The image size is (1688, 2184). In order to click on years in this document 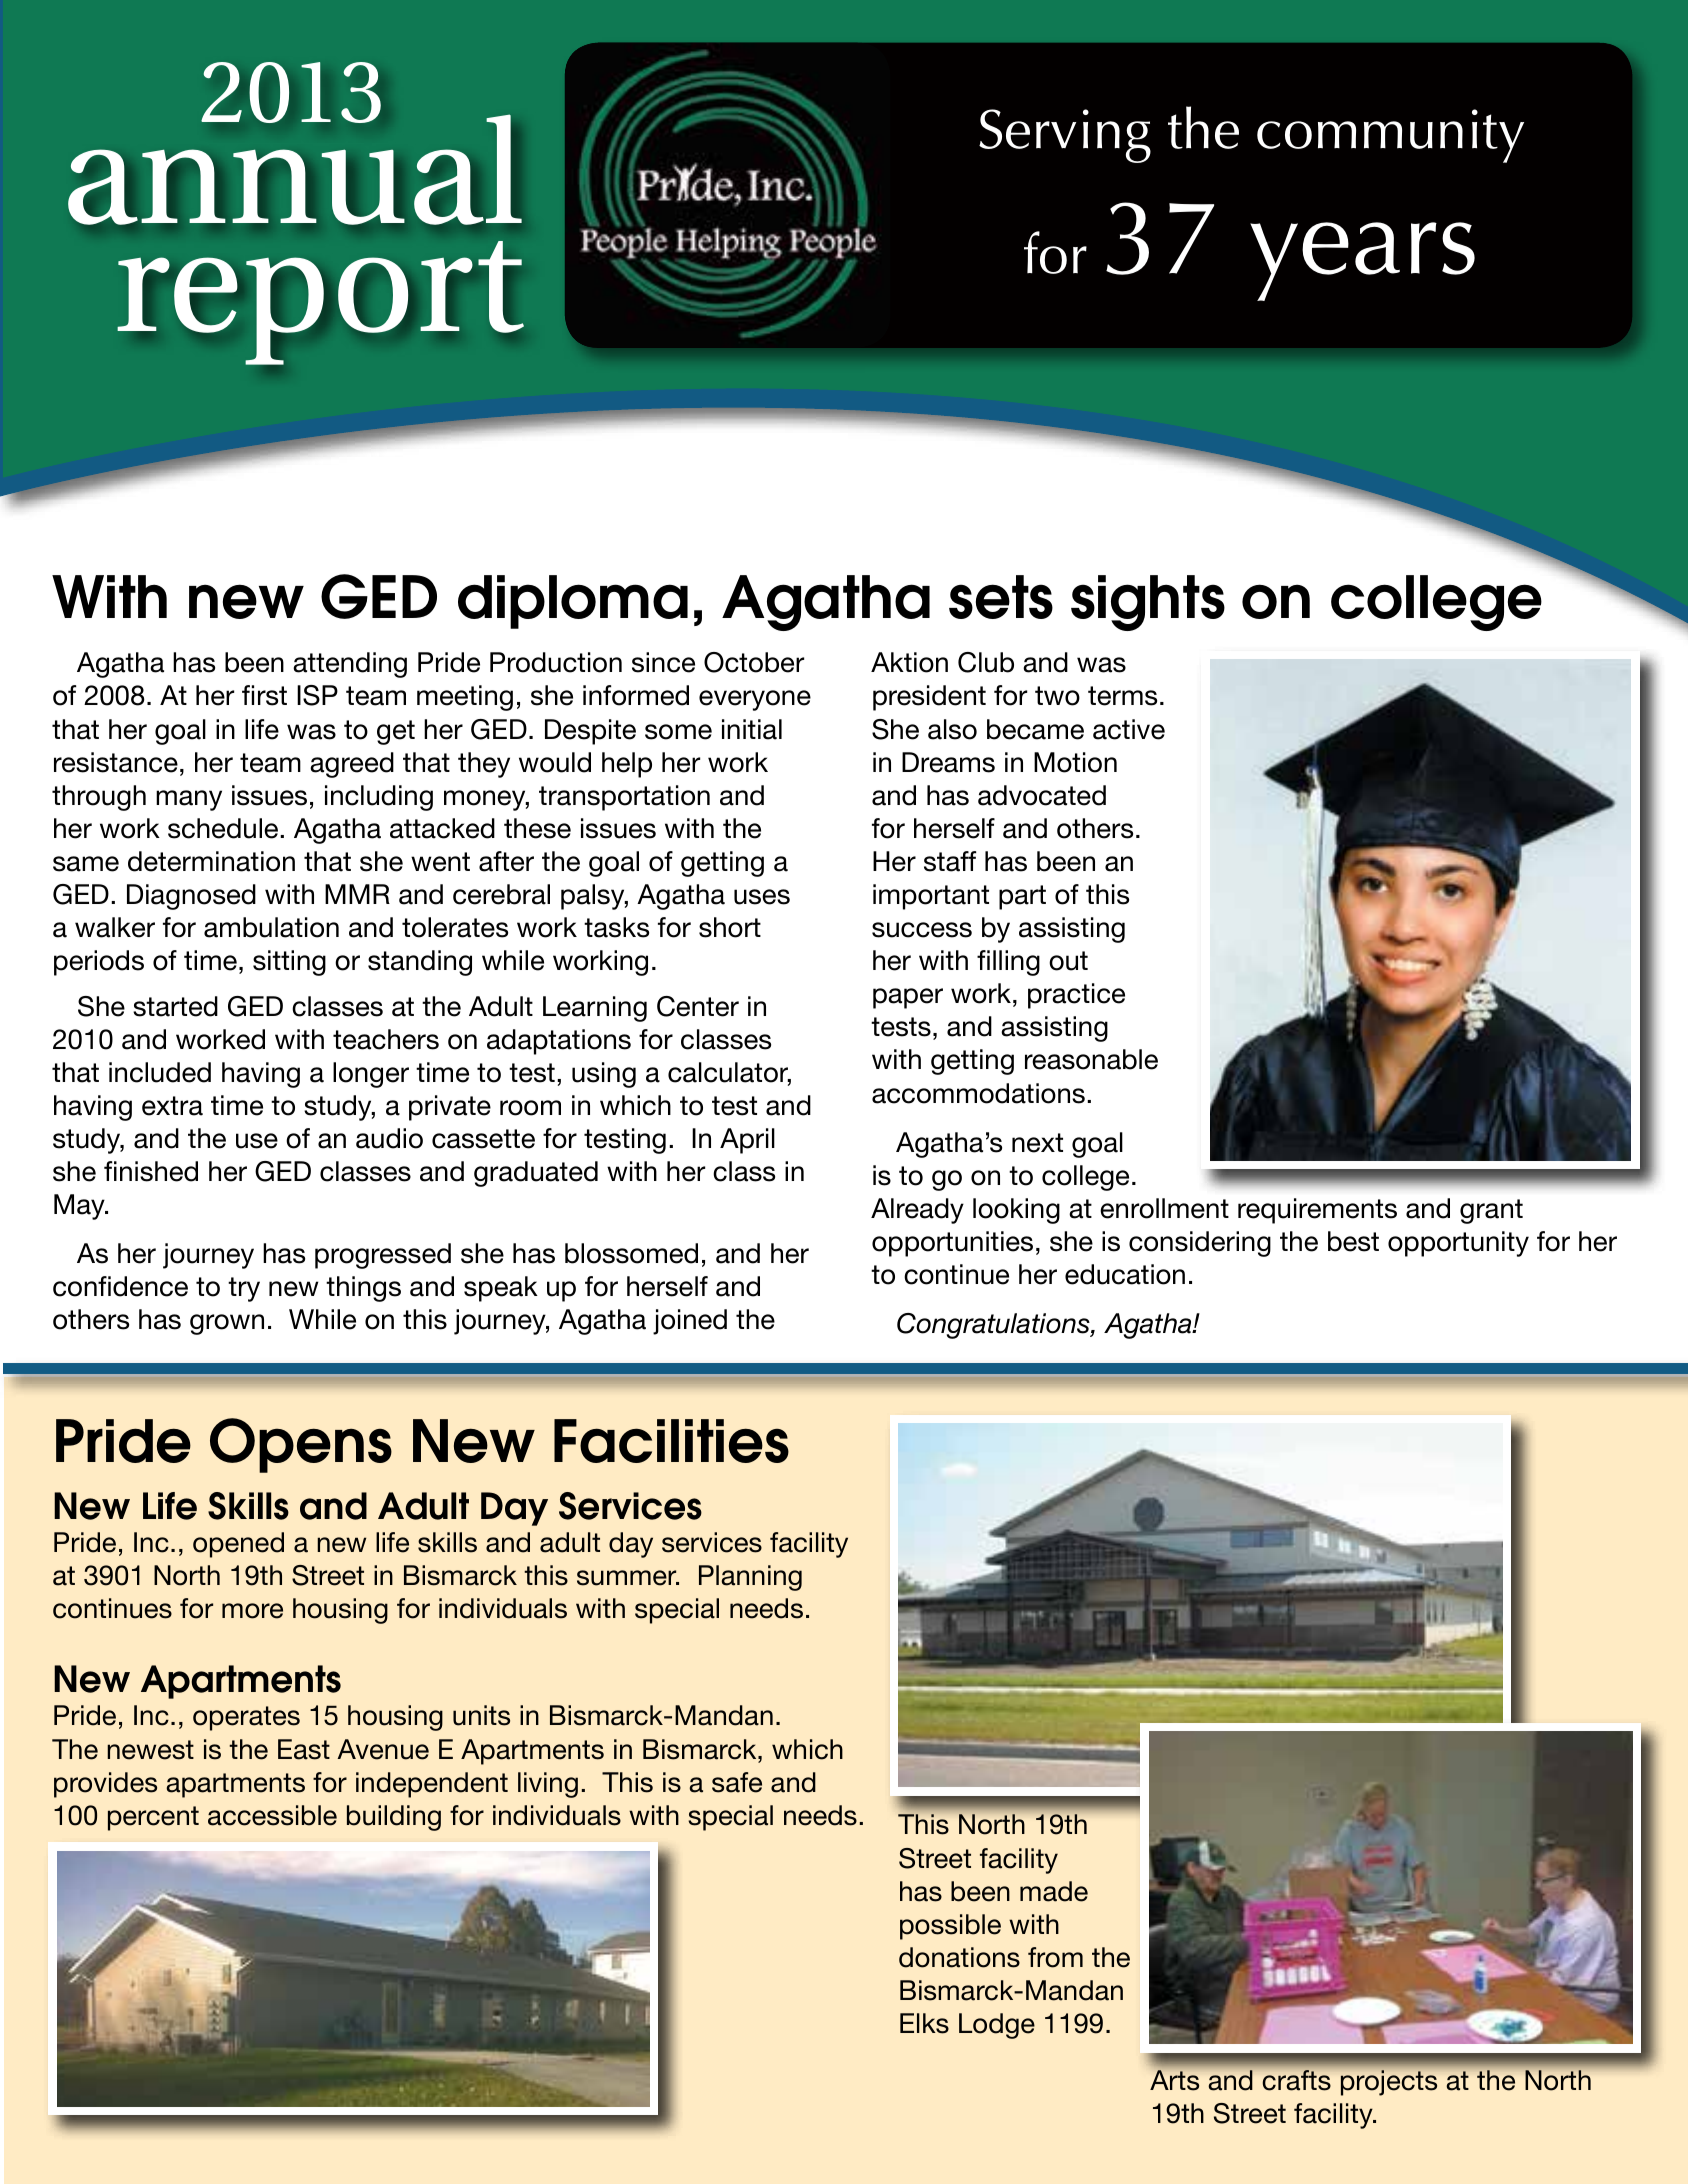, I will do `click(1362, 261)`.
